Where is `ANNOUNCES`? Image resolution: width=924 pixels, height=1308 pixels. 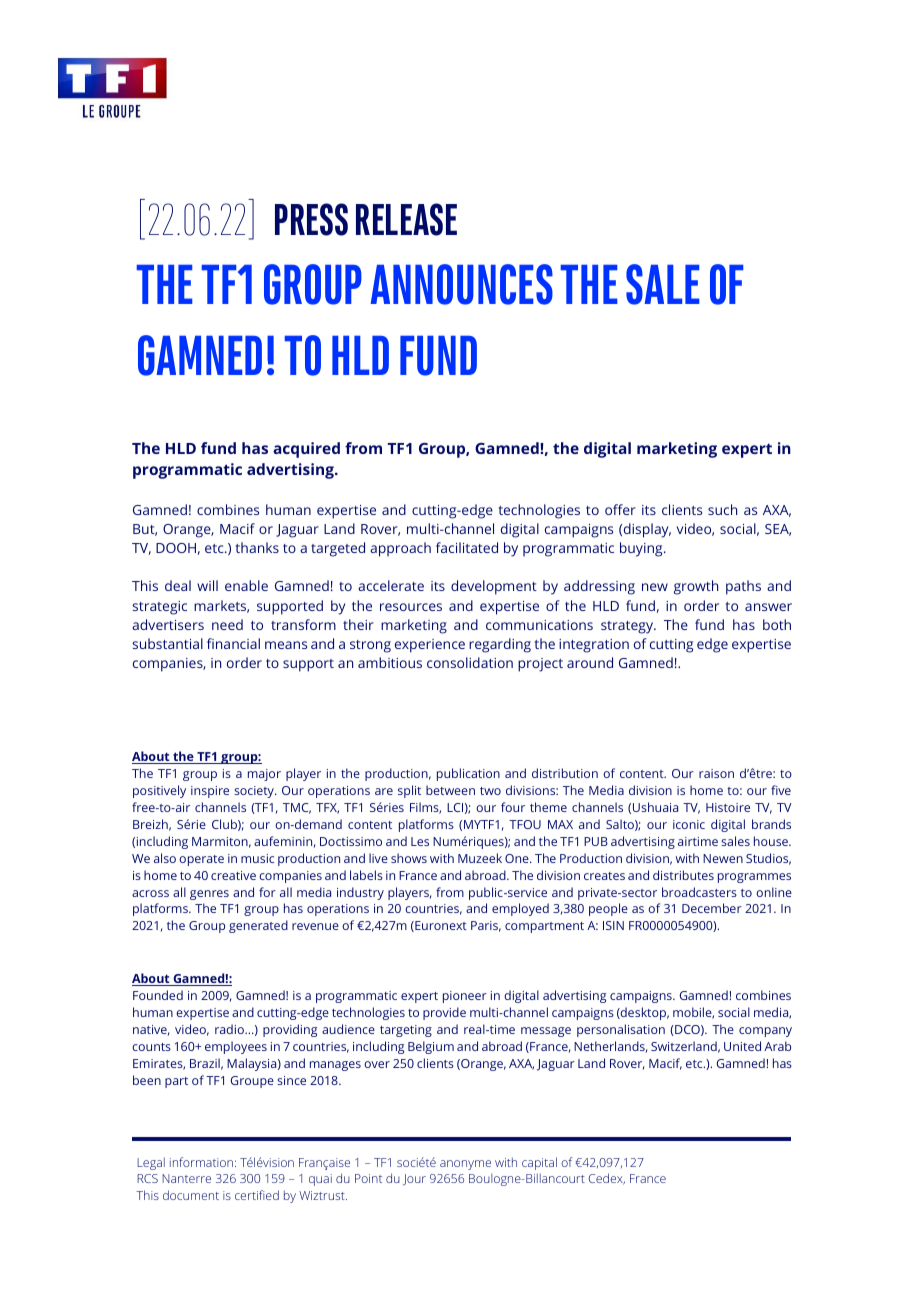 ANNOUNCES is located at coordinates (461, 284).
